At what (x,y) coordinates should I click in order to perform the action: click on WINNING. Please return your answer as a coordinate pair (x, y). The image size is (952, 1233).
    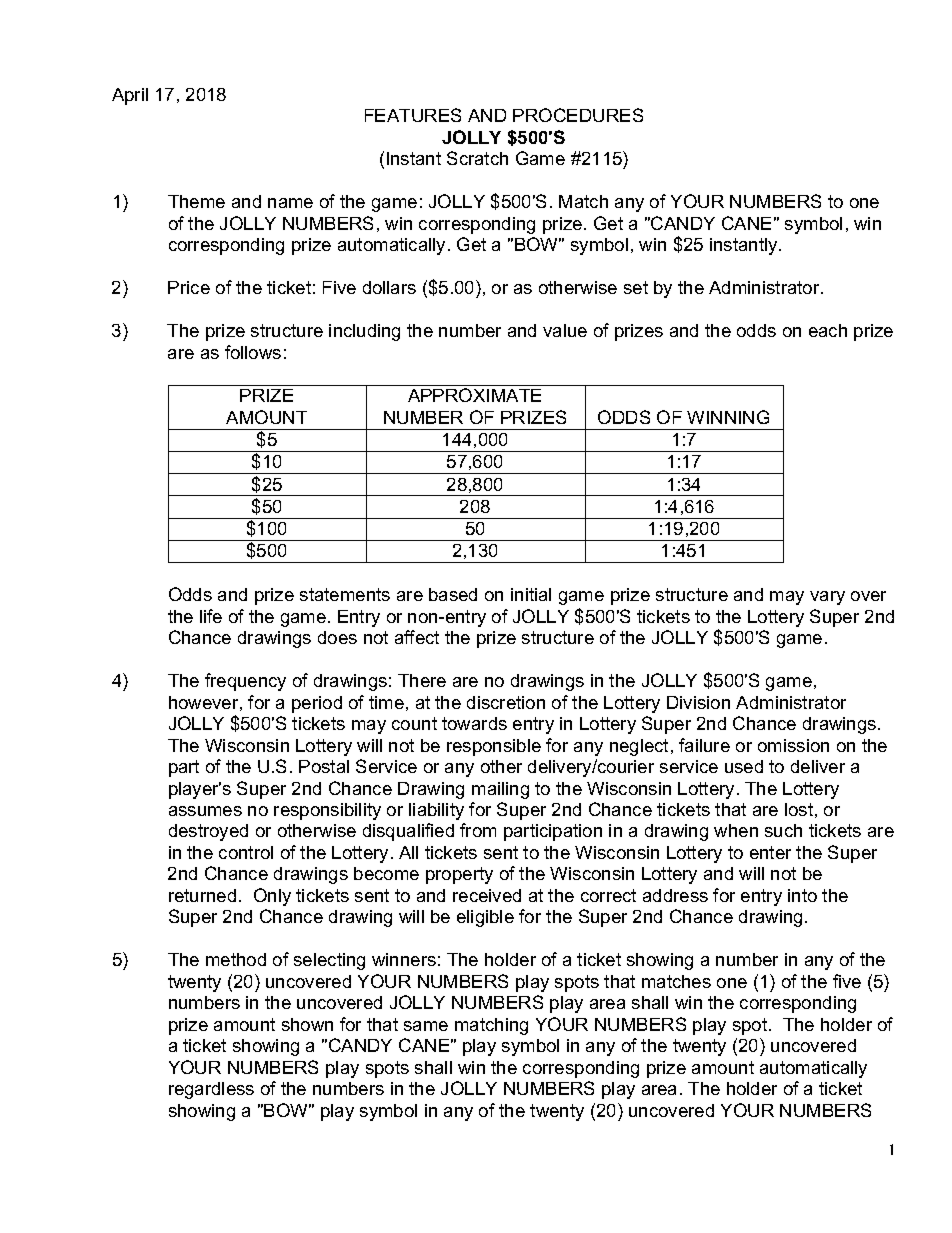
    Looking at the image, I should click on (728, 417).
